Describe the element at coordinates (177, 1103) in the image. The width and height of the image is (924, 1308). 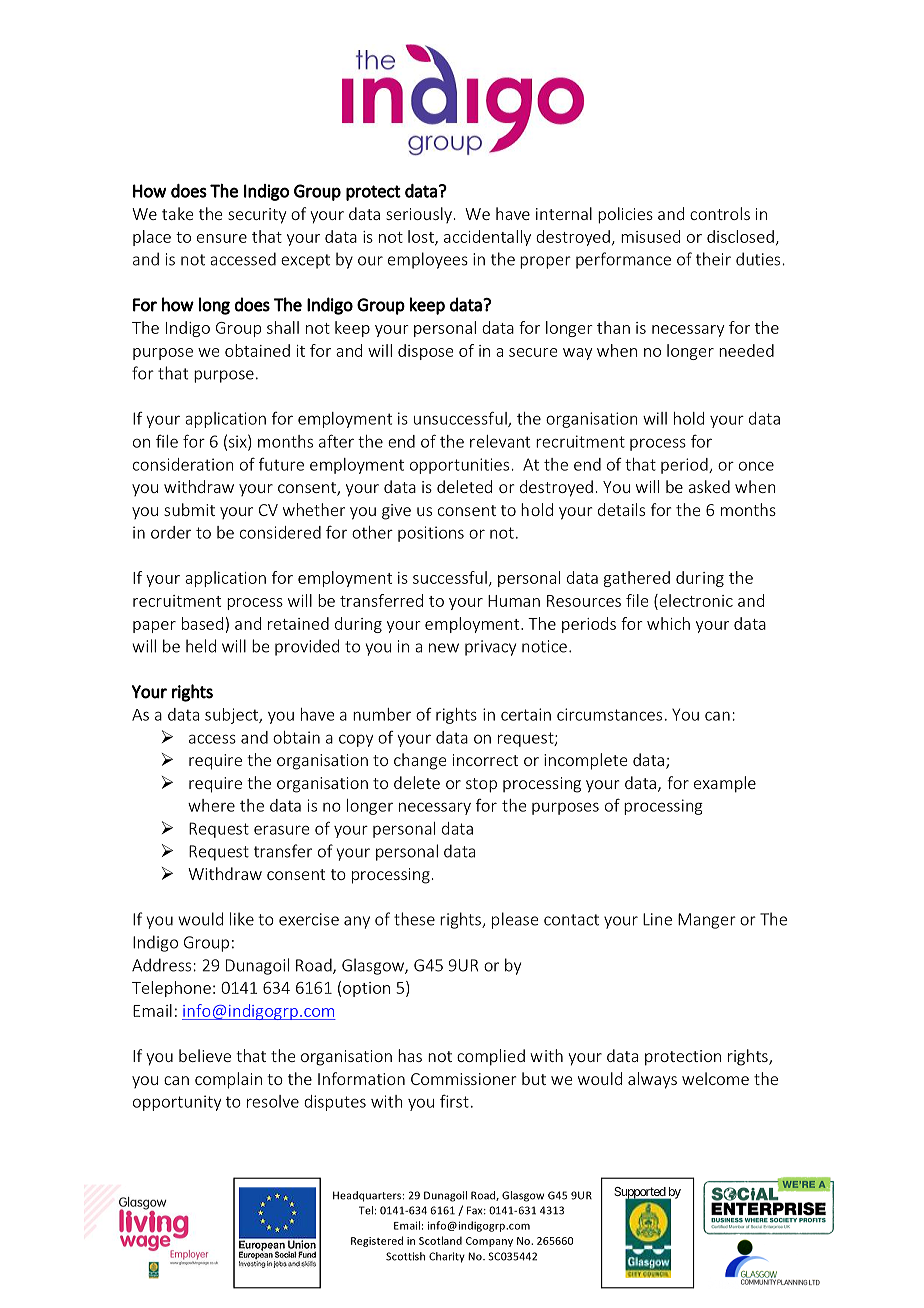
I see `opportunity` at that location.
